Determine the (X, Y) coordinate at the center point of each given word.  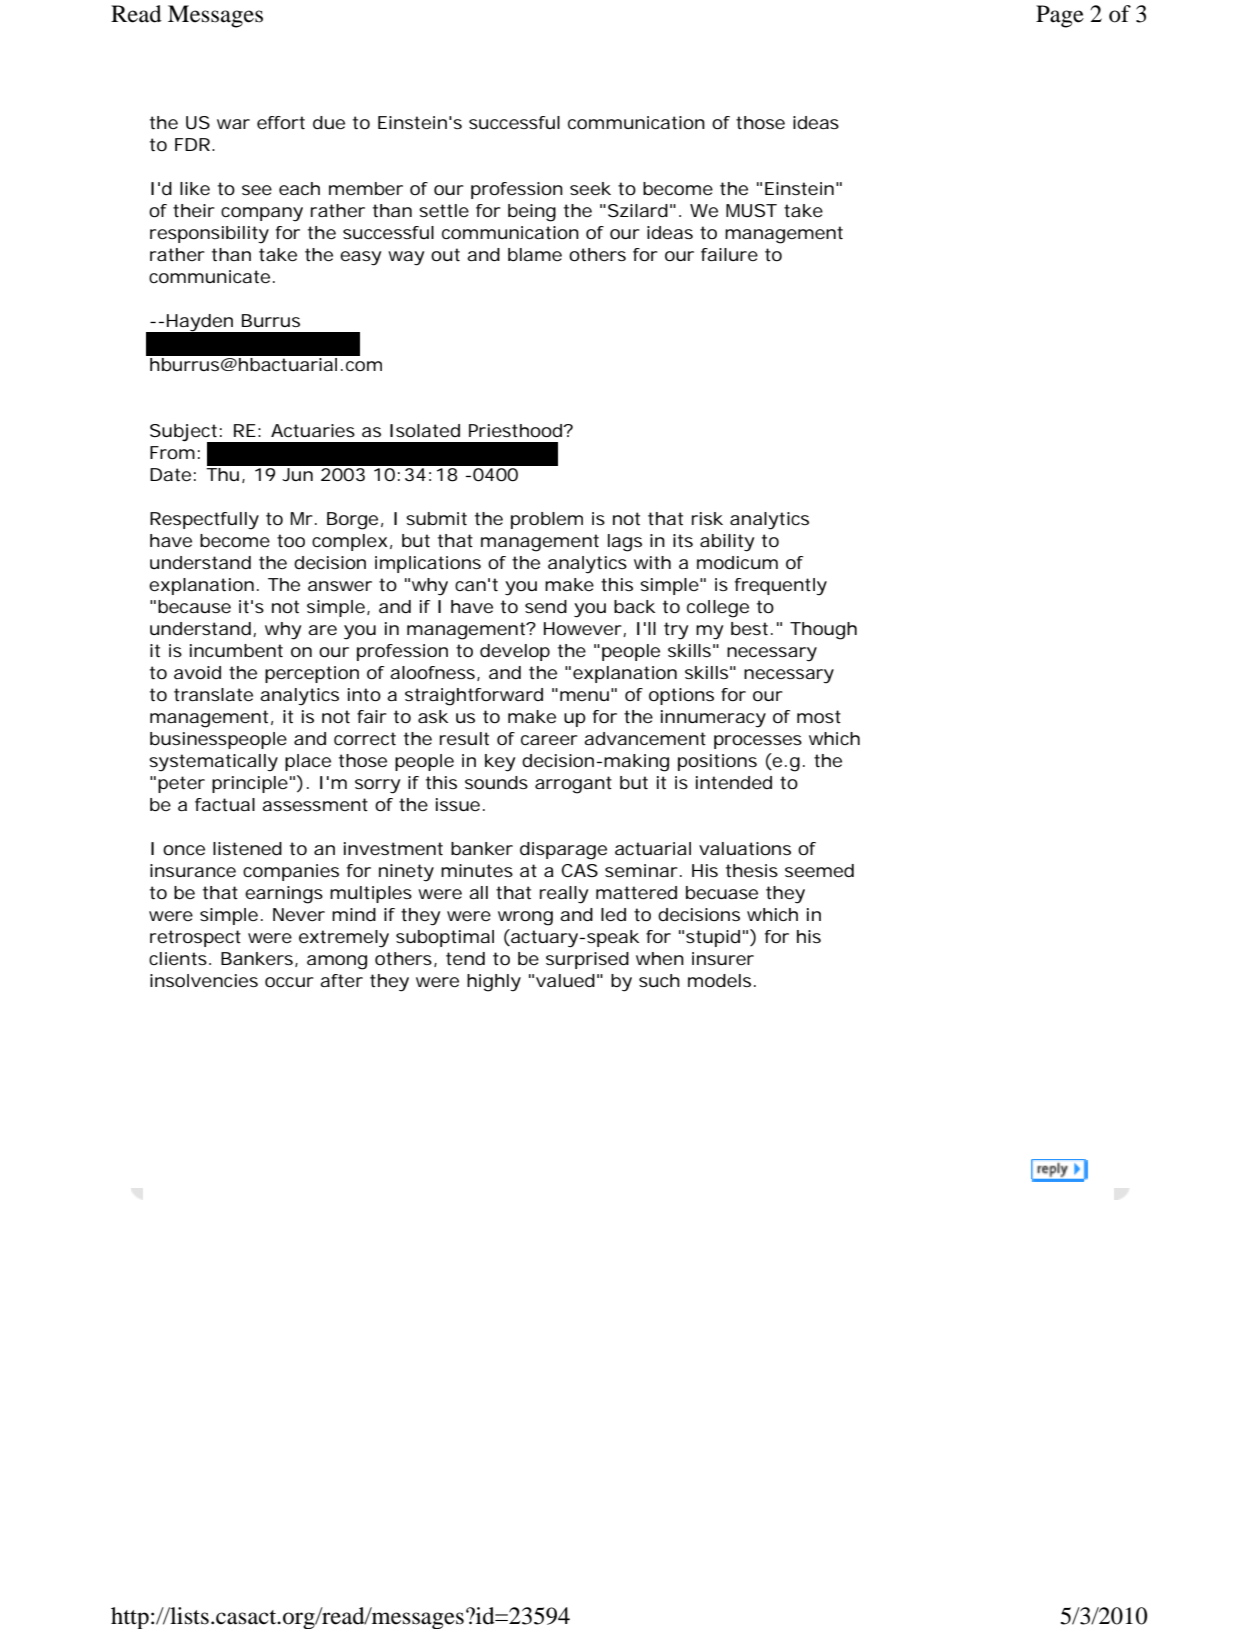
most (819, 716)
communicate (209, 276)
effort (281, 122)
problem (547, 520)
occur (289, 982)
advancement (645, 738)
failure (729, 254)
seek (590, 188)
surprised (587, 960)
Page (1060, 16)
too (291, 540)
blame (535, 254)
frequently (781, 587)
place (308, 762)
